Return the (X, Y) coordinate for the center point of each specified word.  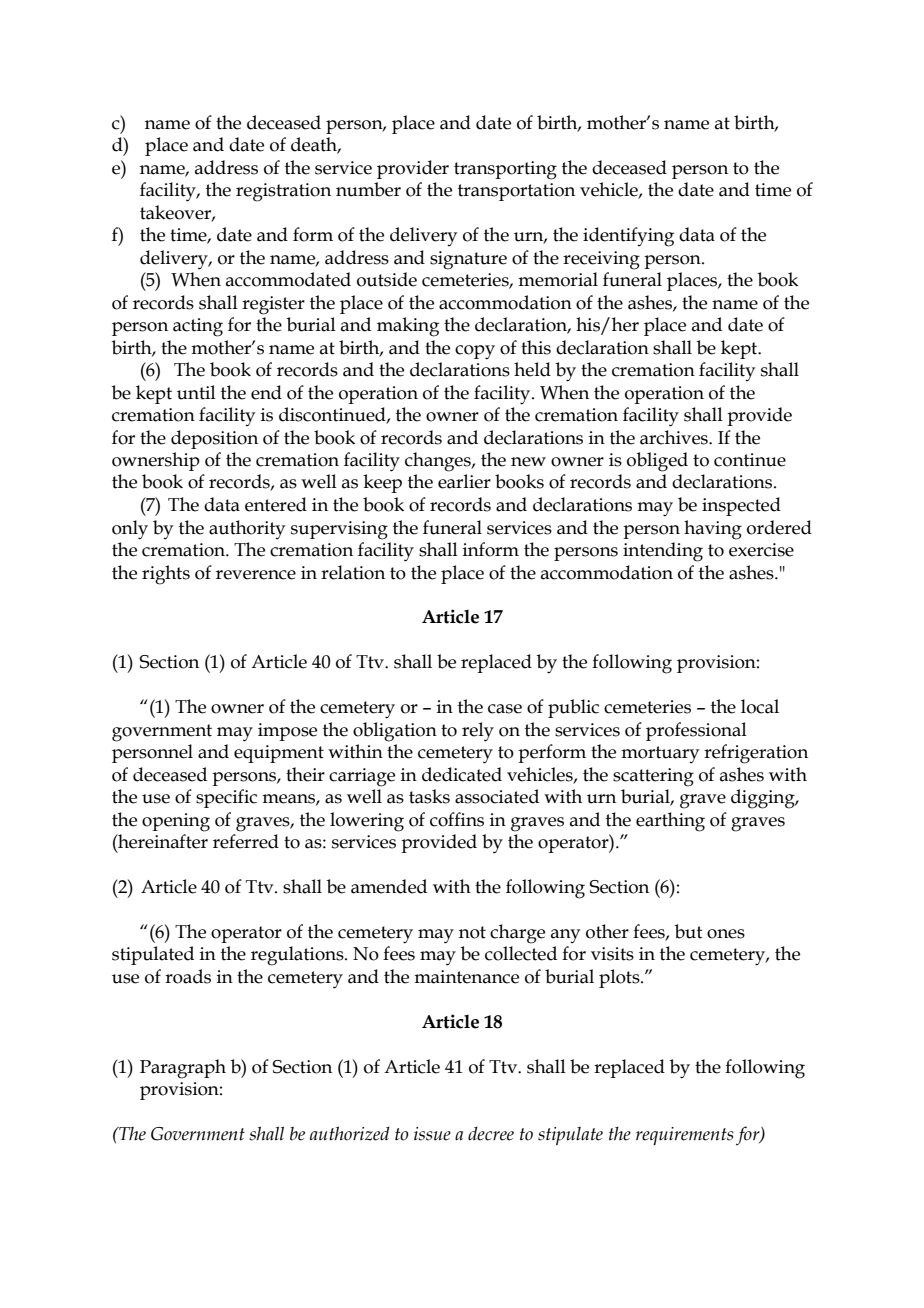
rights (166, 575)
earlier (464, 481)
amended (389, 886)
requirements (684, 1136)
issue (432, 1134)
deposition (214, 439)
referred (246, 841)
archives (675, 437)
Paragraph (183, 1069)
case (505, 709)
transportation (516, 192)
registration (283, 192)
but (689, 931)
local (760, 706)
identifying (628, 237)
